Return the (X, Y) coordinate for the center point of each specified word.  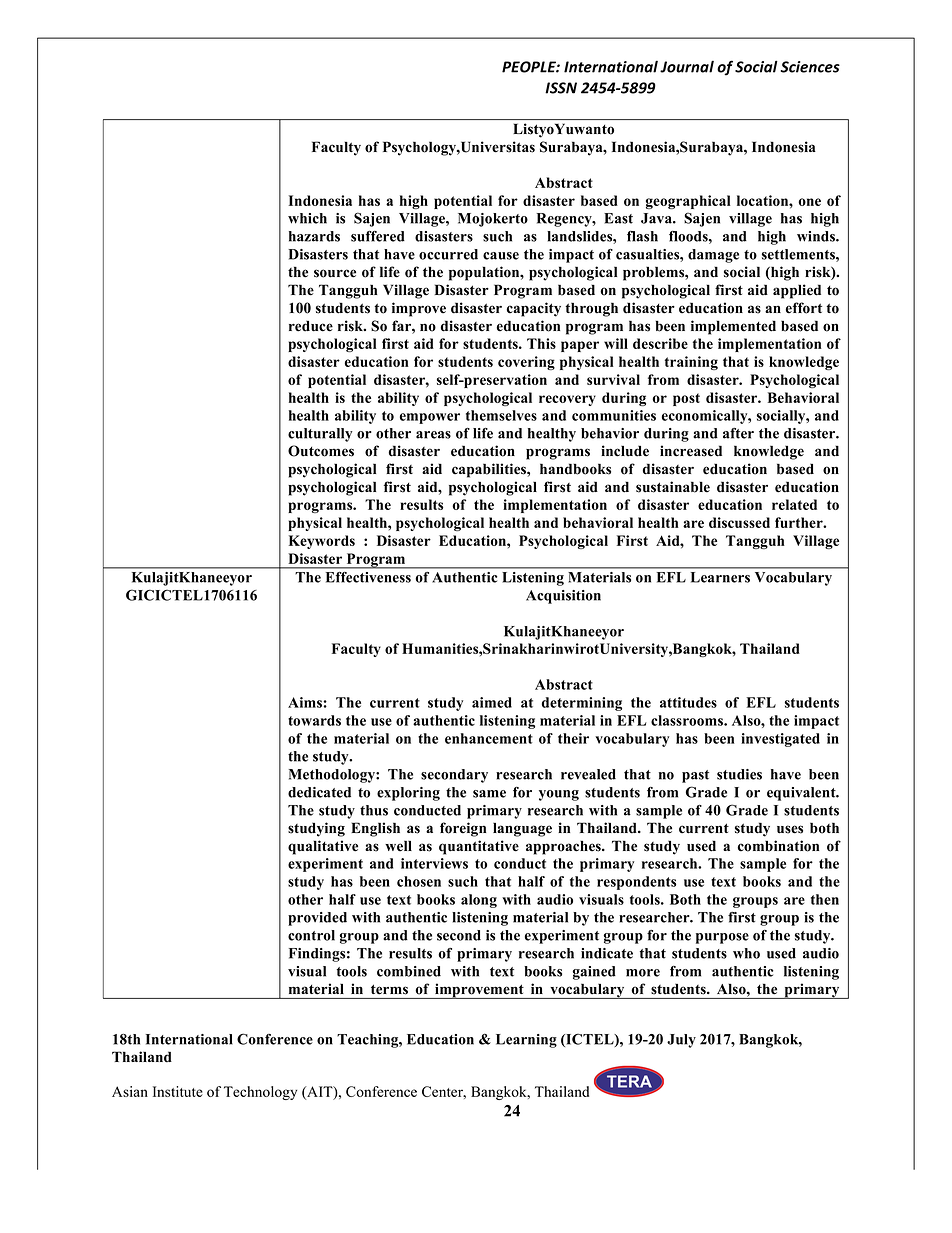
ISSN (561, 88)
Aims (306, 702)
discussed (739, 522)
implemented (733, 327)
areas (433, 435)
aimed (492, 702)
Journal (687, 67)
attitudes (688, 702)
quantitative (479, 847)
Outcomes (321, 451)
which (307, 218)
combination (778, 846)
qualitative (323, 847)
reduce (311, 326)
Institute (178, 1091)
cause (501, 256)
